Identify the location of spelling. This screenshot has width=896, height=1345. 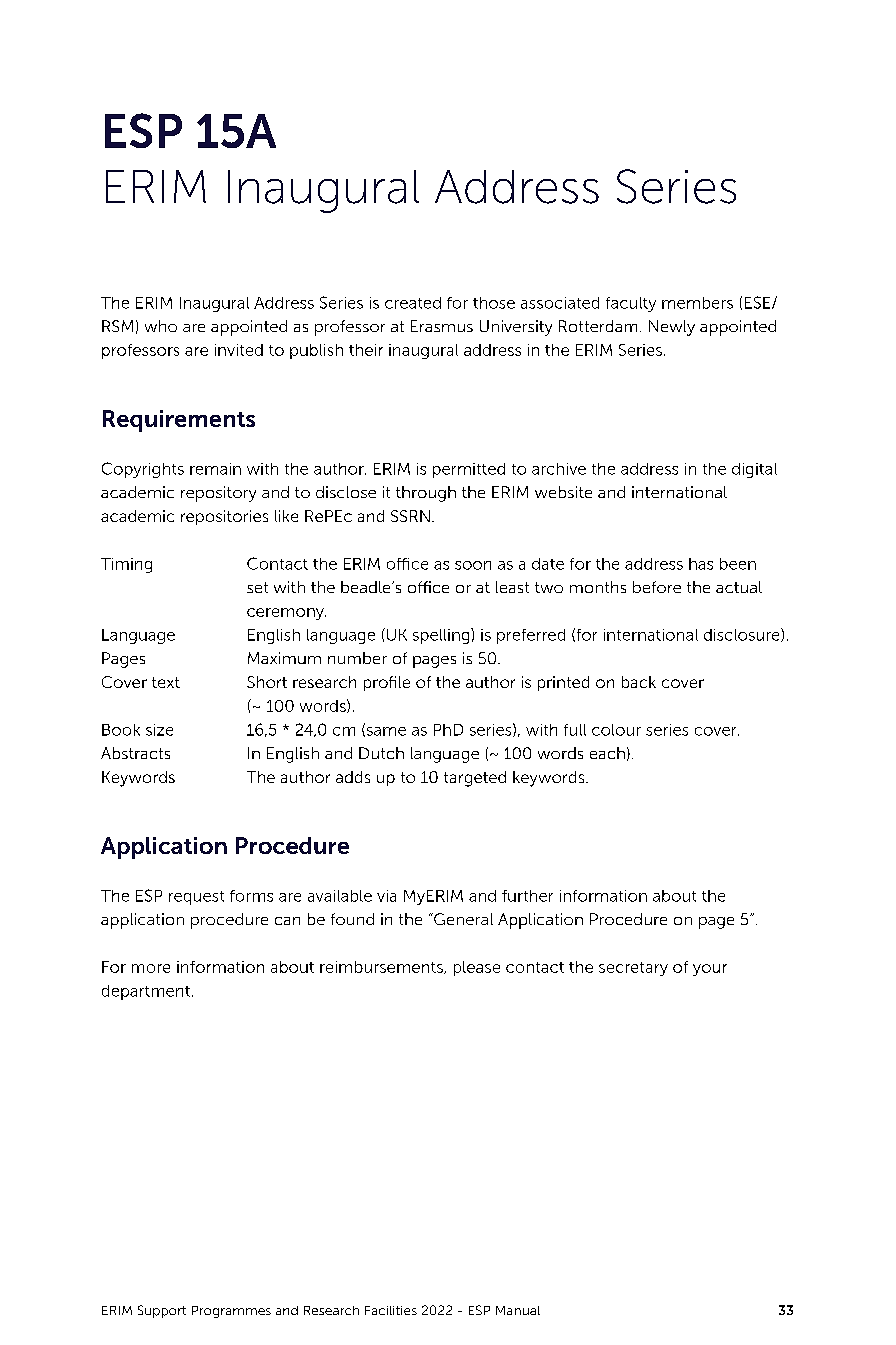
(442, 636).
